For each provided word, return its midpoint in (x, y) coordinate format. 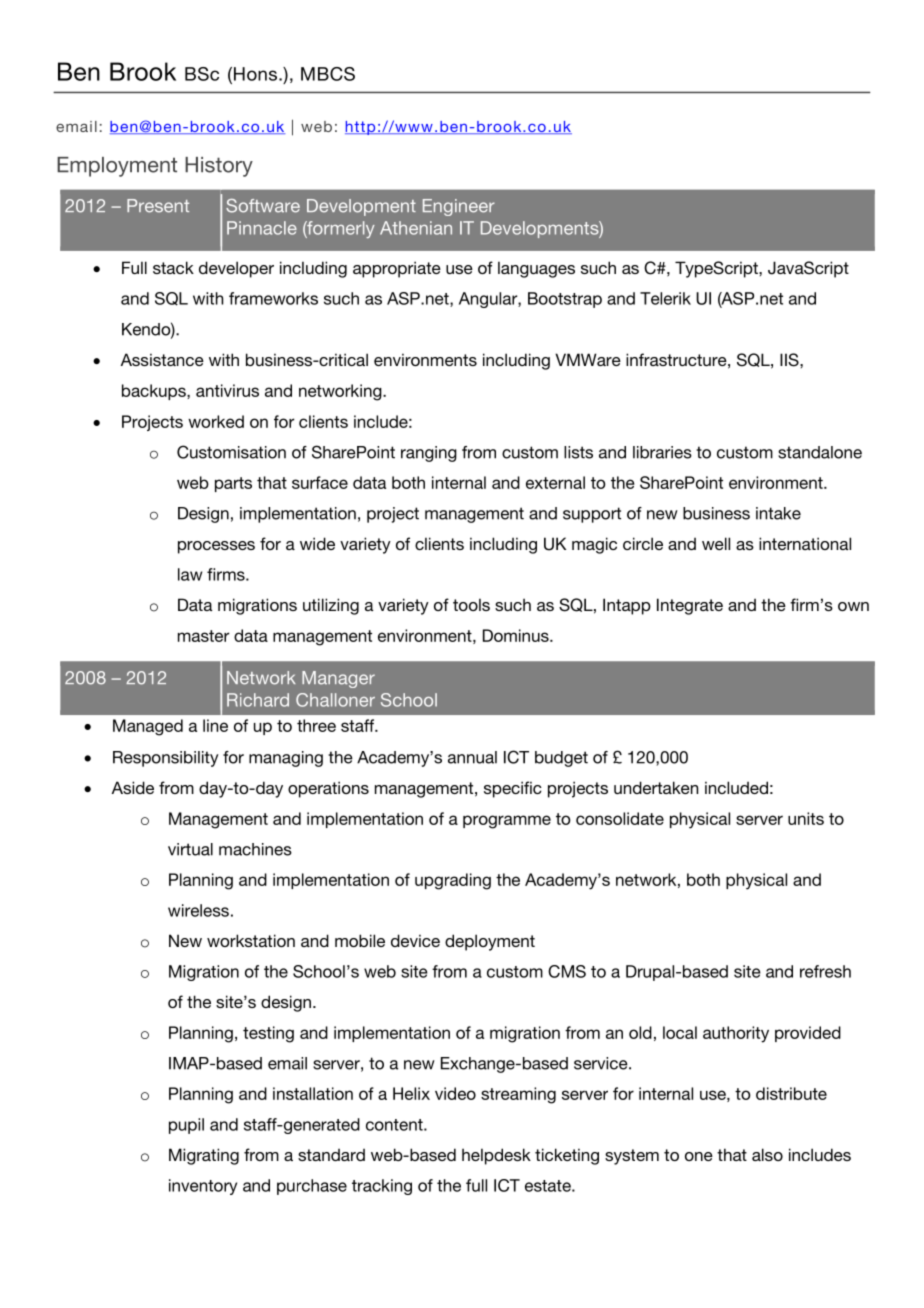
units (806, 818)
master (204, 636)
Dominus (517, 635)
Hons (255, 74)
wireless (198, 910)
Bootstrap (565, 300)
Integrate (690, 606)
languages (536, 269)
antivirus (227, 390)
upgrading (453, 881)
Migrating (204, 1156)
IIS (790, 360)
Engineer (459, 207)
